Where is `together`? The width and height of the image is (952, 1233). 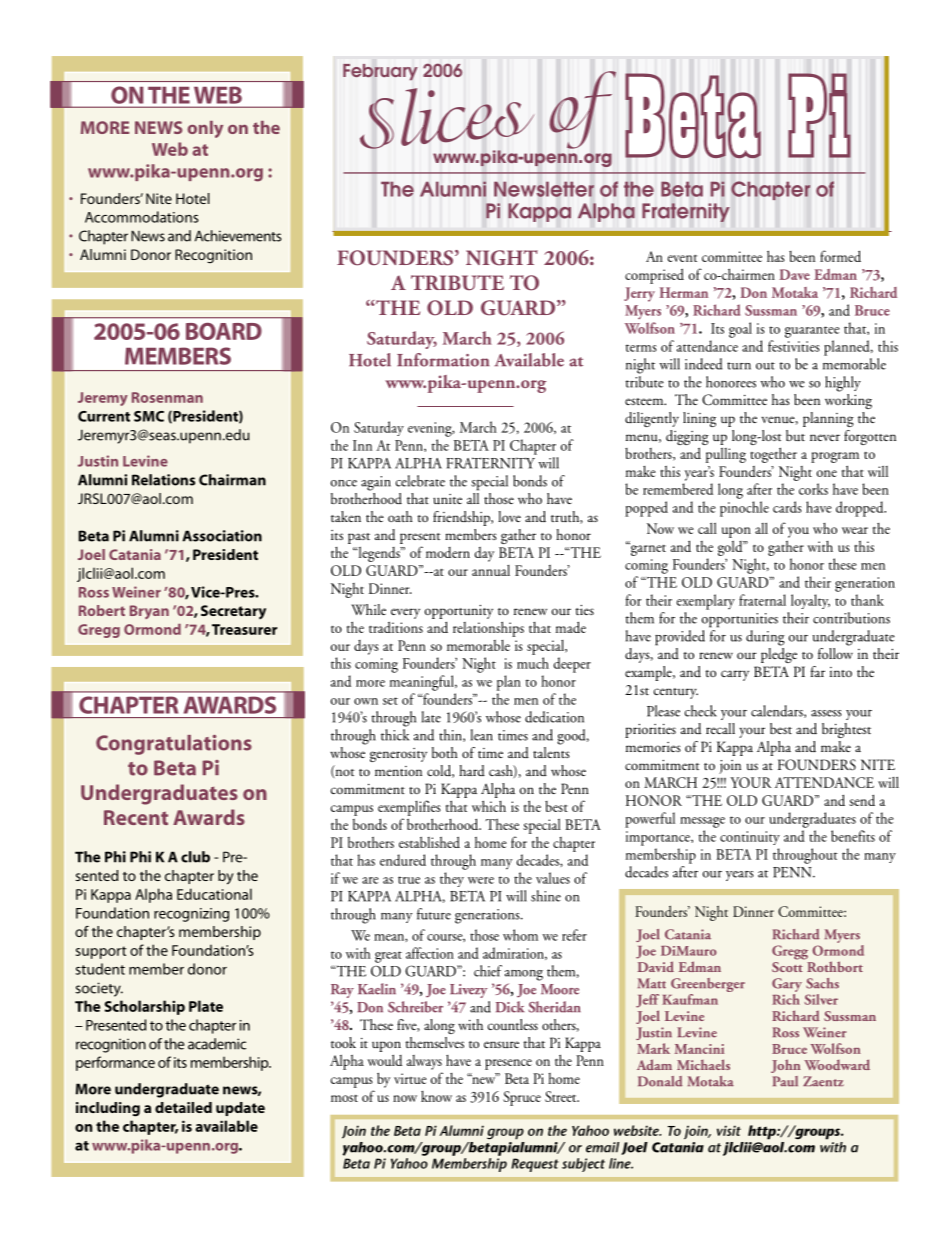 together is located at coordinates (773, 455).
